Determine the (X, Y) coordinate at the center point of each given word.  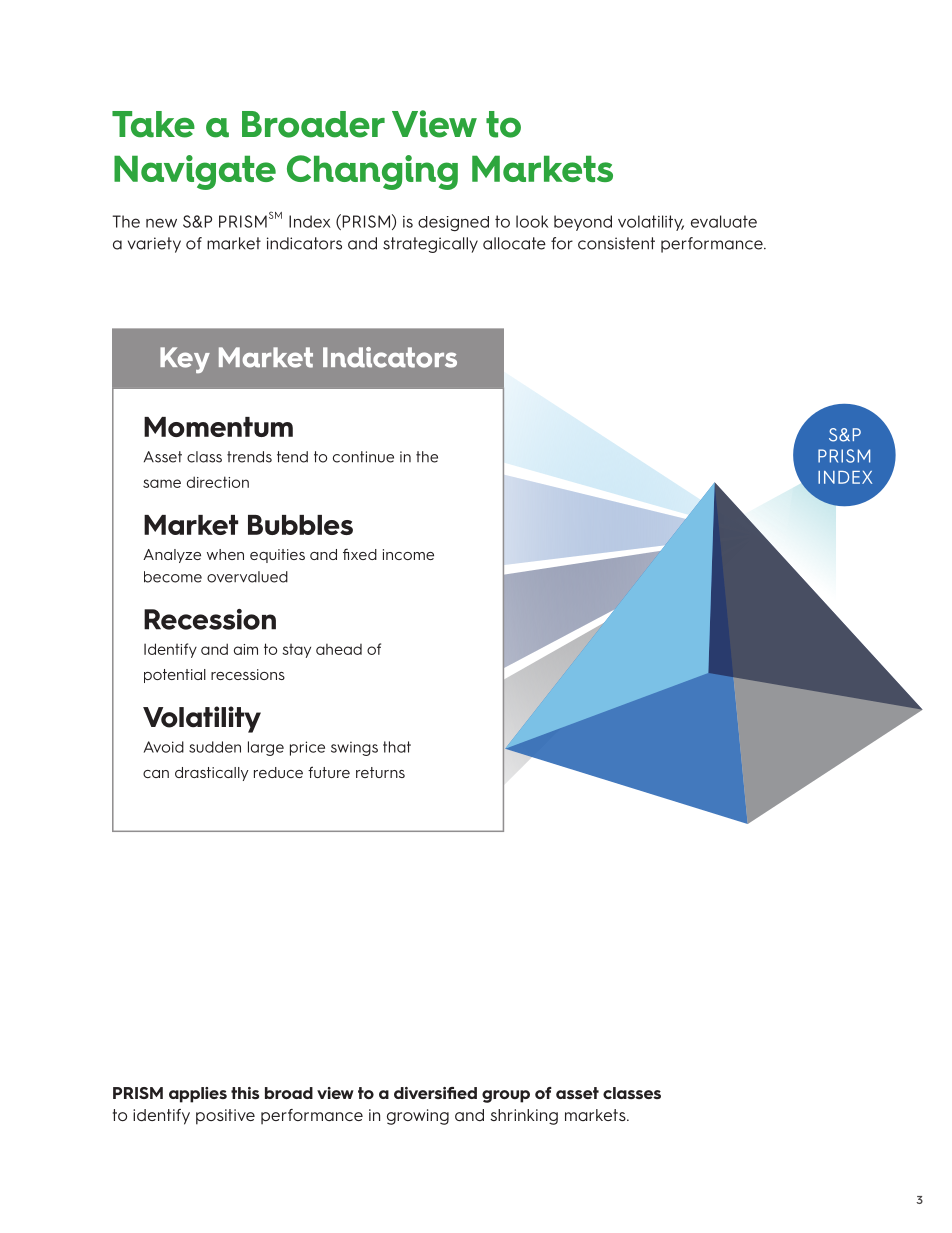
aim (246, 649)
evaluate (724, 221)
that (397, 747)
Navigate (195, 172)
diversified (435, 1093)
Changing (372, 172)
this (245, 1093)
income (408, 554)
